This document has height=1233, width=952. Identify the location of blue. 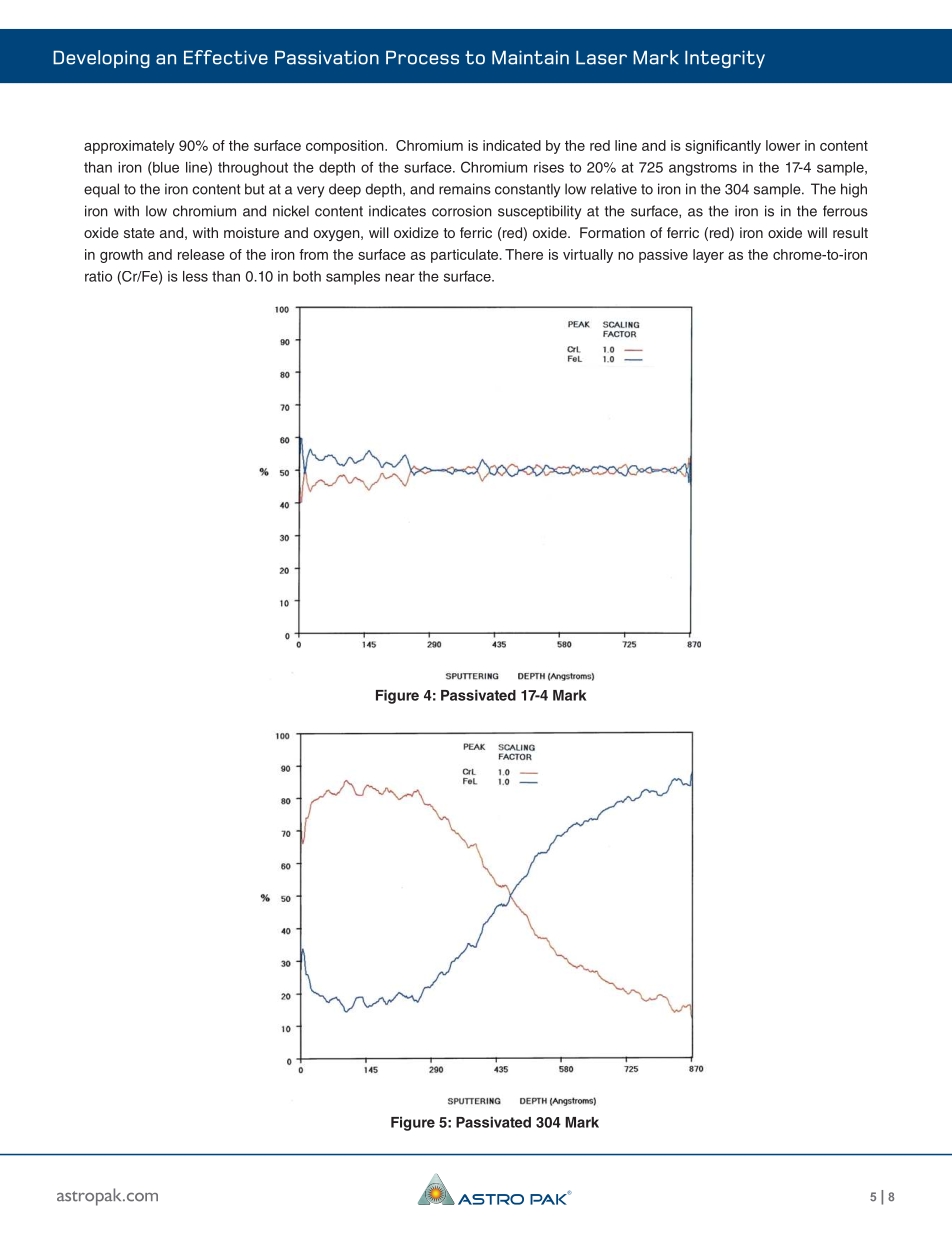
(165, 167).
